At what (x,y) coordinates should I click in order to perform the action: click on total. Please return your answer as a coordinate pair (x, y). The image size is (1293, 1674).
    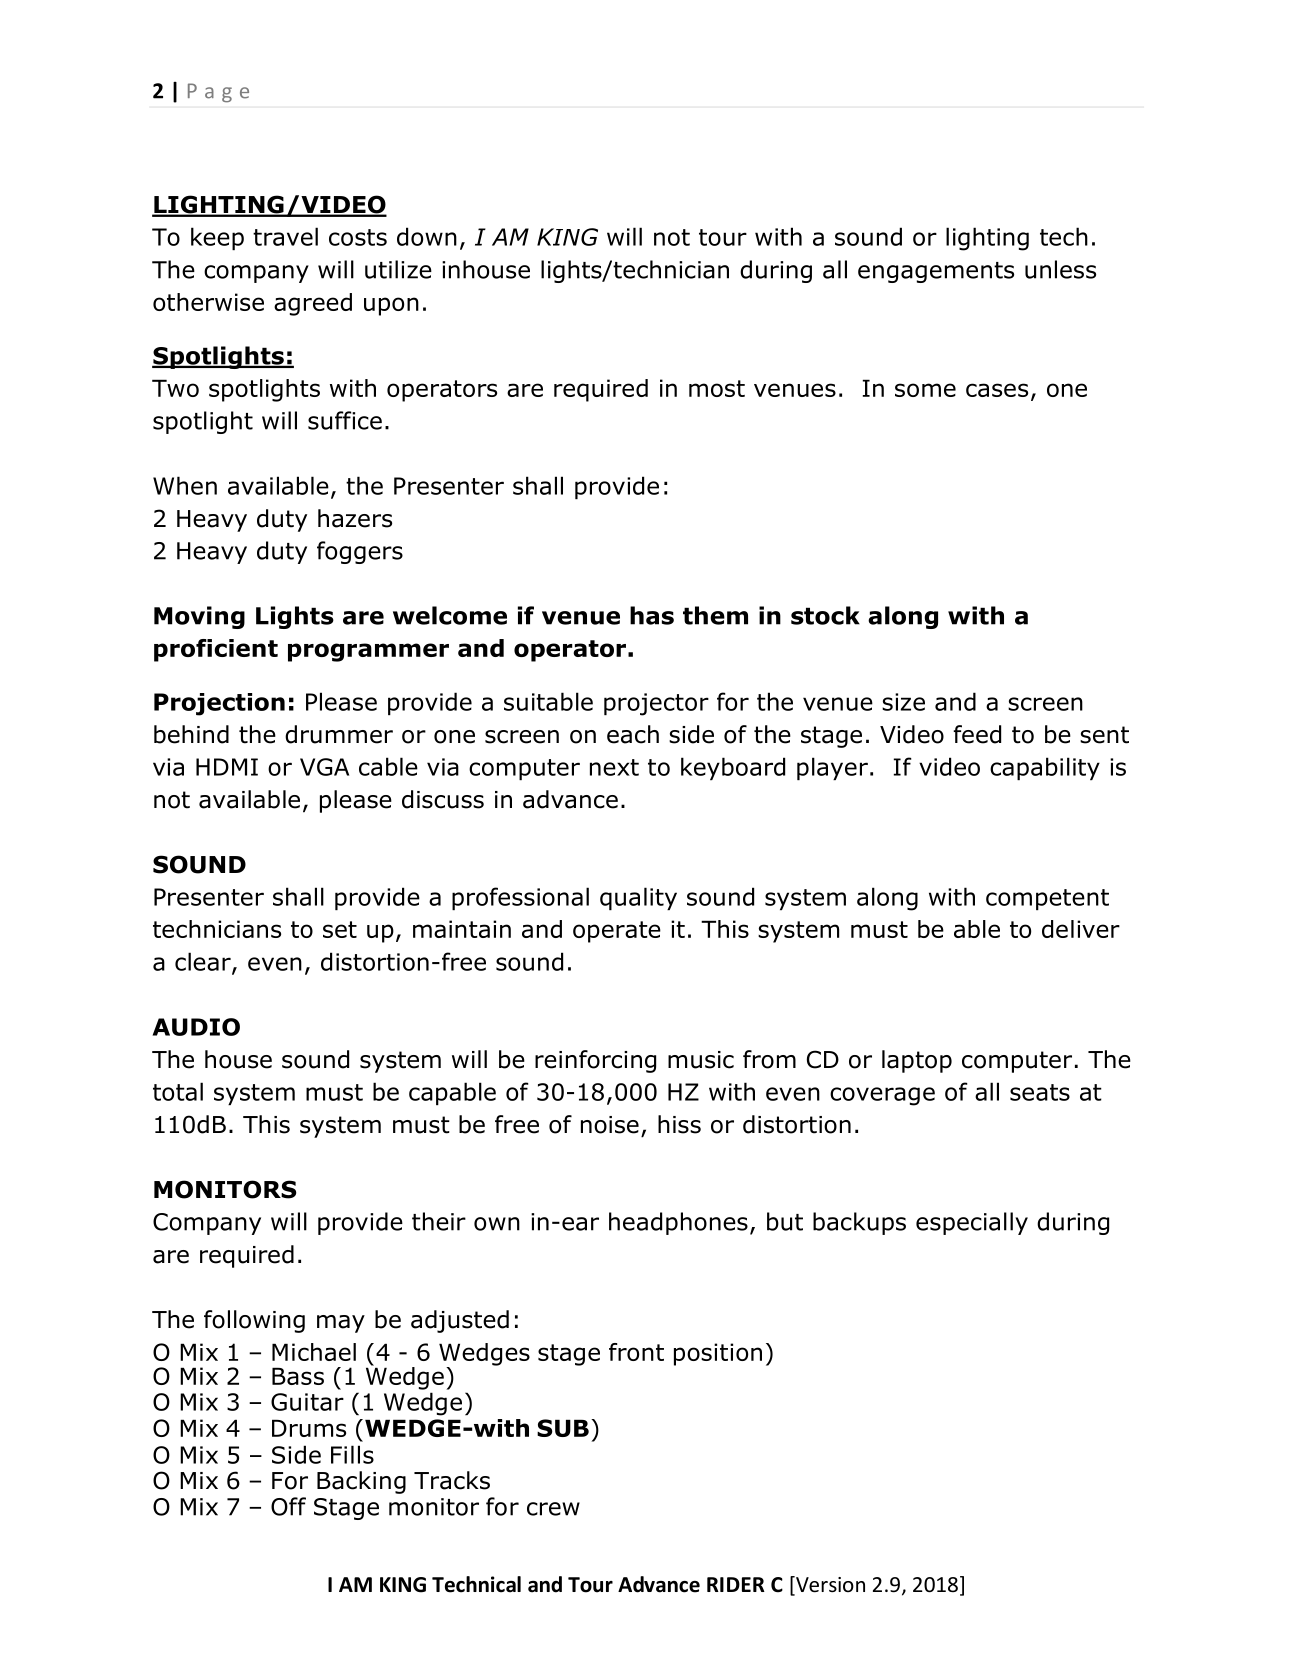
    Looking at the image, I should click on (178, 1091).
